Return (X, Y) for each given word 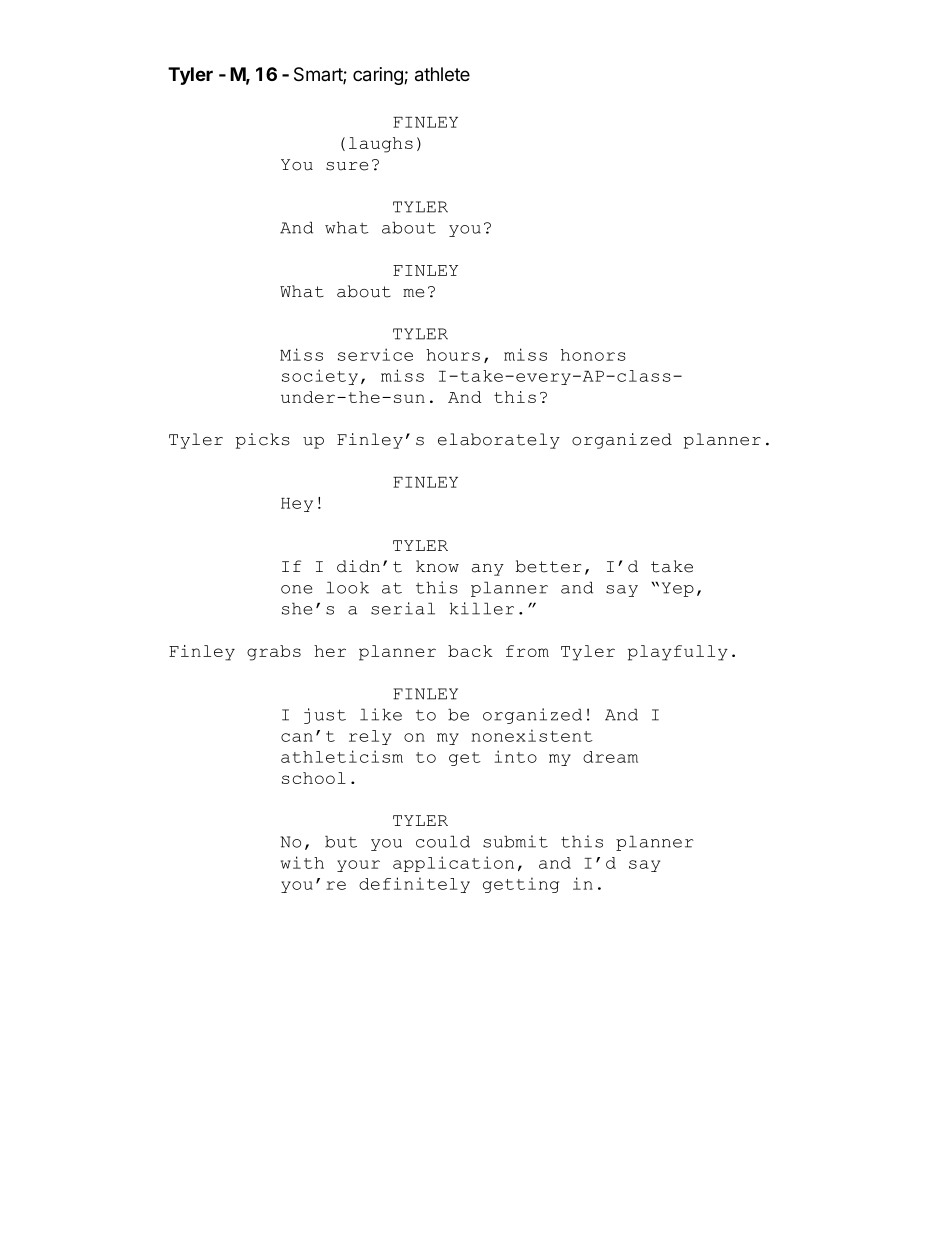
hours (453, 355)
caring (379, 76)
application (453, 864)
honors (593, 355)
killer (482, 608)
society (320, 377)
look (347, 587)
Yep (678, 589)
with (302, 862)
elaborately (499, 441)
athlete (442, 74)
